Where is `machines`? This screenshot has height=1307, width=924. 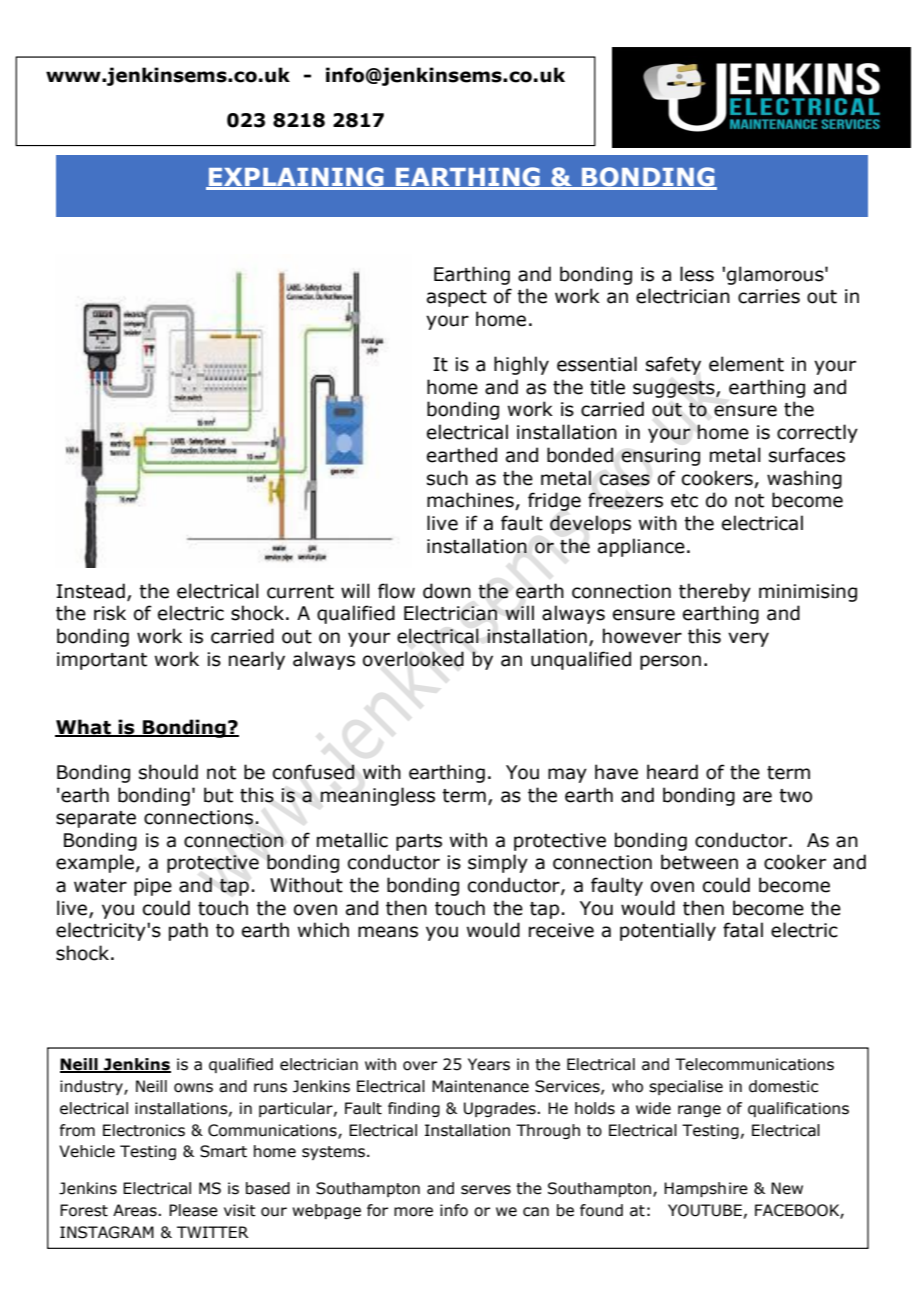 machines is located at coordinates (471, 501).
